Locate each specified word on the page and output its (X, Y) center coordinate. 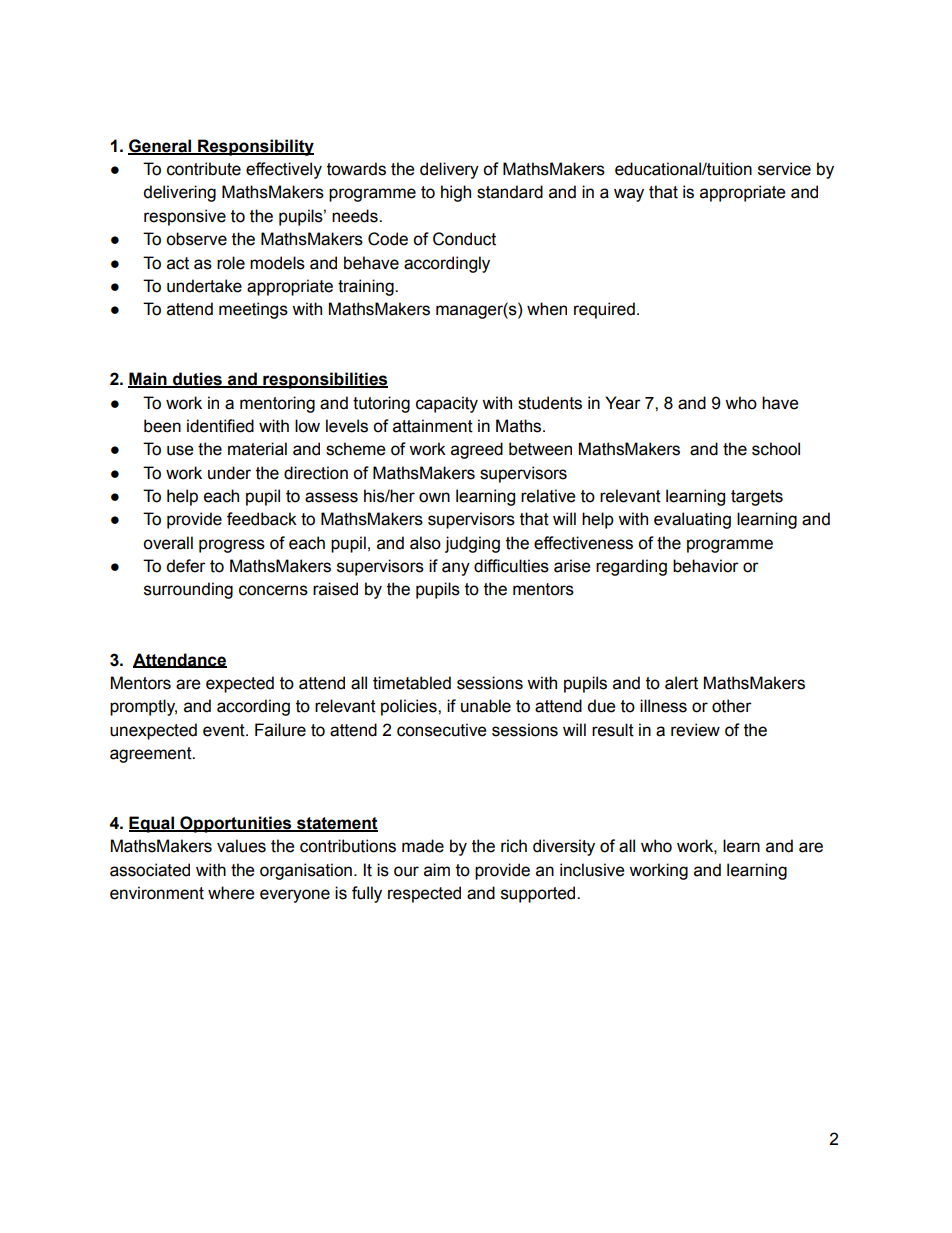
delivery (449, 170)
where (231, 893)
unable (486, 706)
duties (197, 380)
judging (472, 544)
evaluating (692, 520)
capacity (447, 404)
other (732, 706)
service (784, 169)
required (604, 310)
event (225, 730)
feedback (262, 519)
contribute (204, 169)
